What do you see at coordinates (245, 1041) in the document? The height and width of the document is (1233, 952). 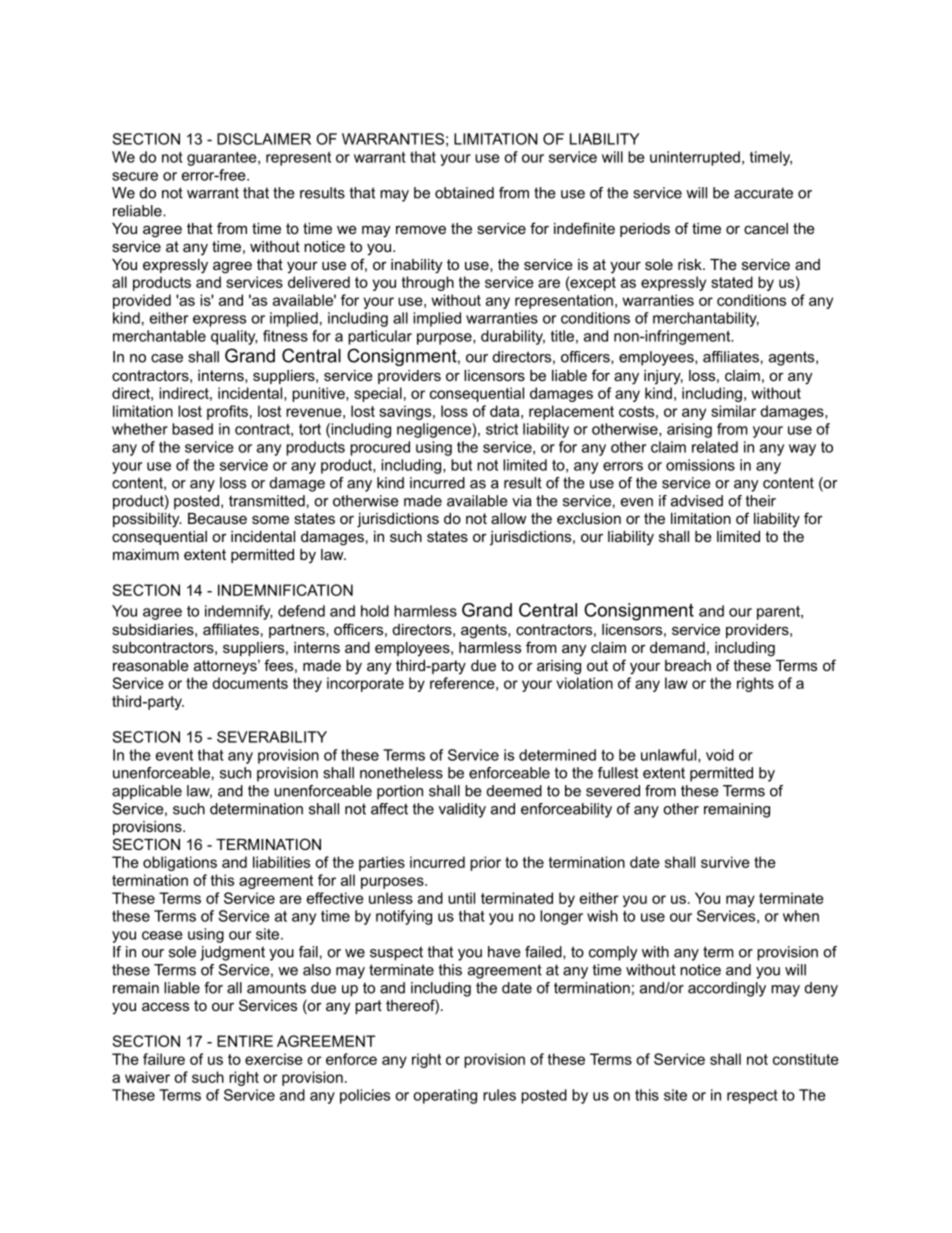 I see `ENTIRE` at bounding box center [245, 1041].
